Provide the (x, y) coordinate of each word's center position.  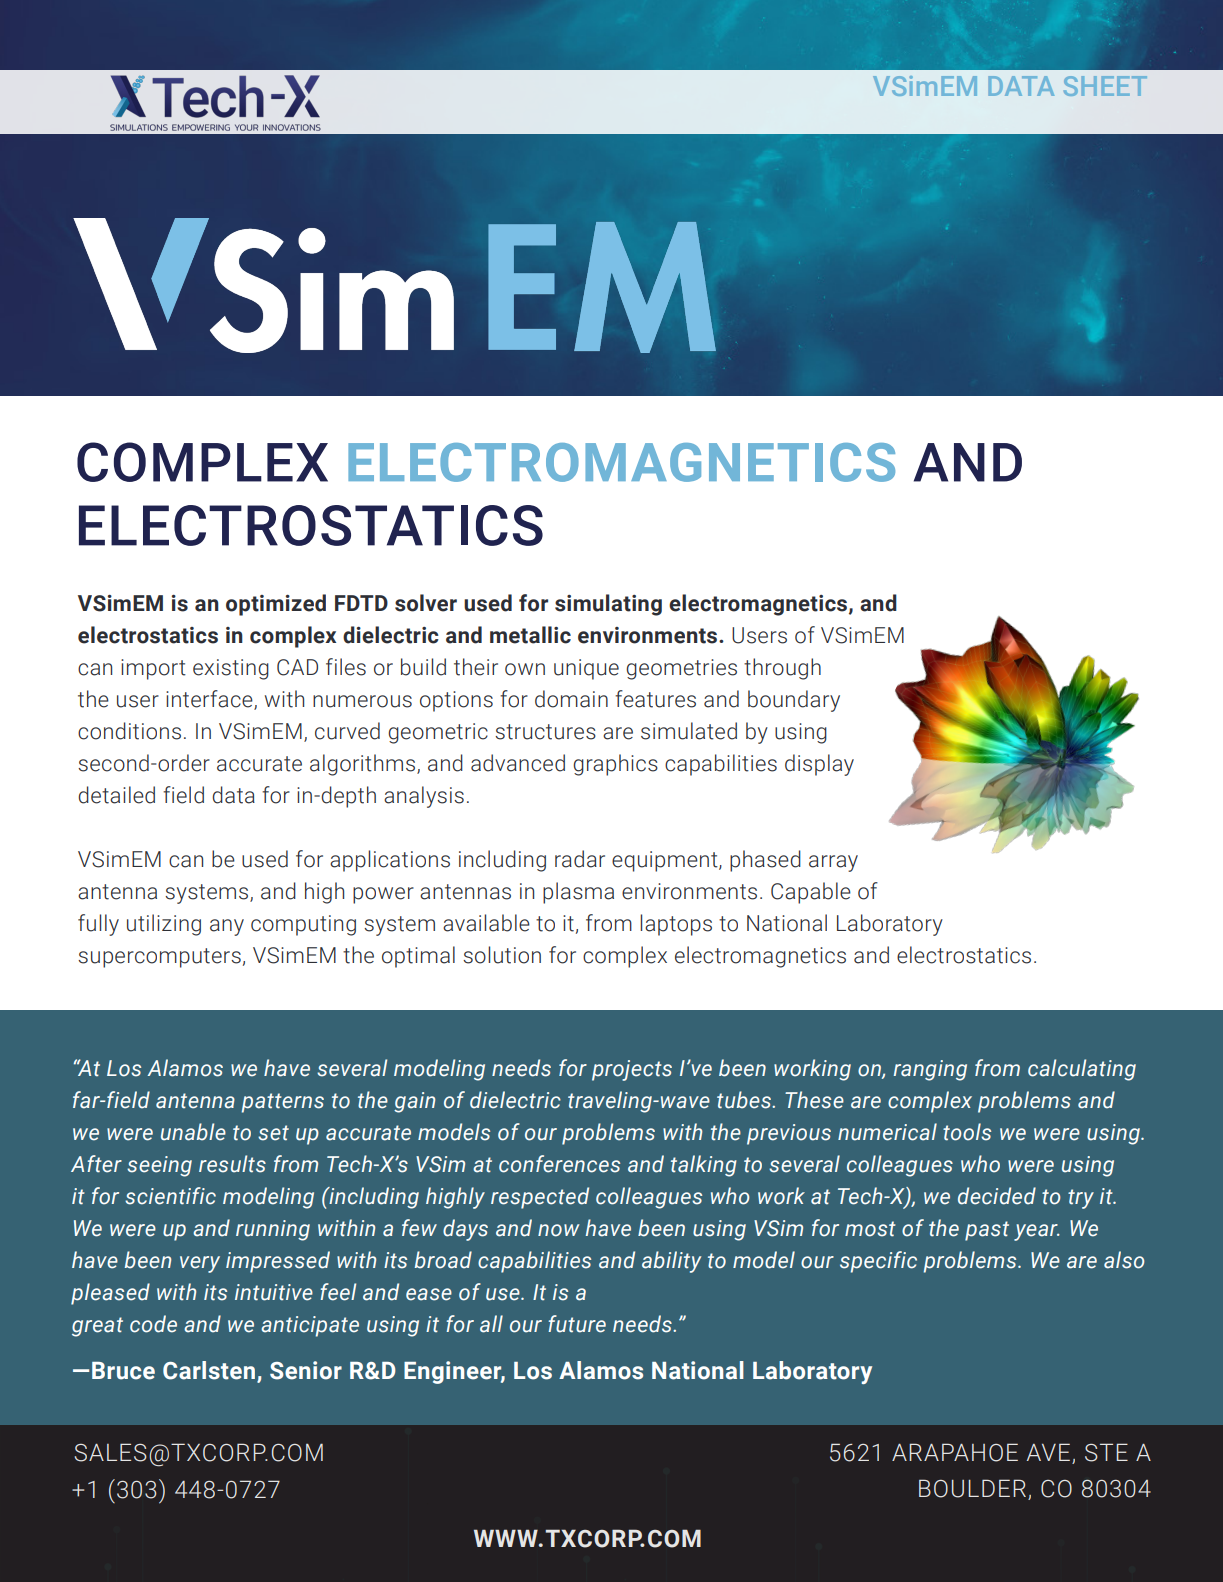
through (782, 669)
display (819, 765)
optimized (276, 605)
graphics (615, 765)
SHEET (1105, 86)
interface (210, 699)
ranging (930, 1070)
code (153, 1324)
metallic (530, 635)
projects (632, 1070)
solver (426, 603)
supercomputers (159, 958)
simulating (608, 605)
